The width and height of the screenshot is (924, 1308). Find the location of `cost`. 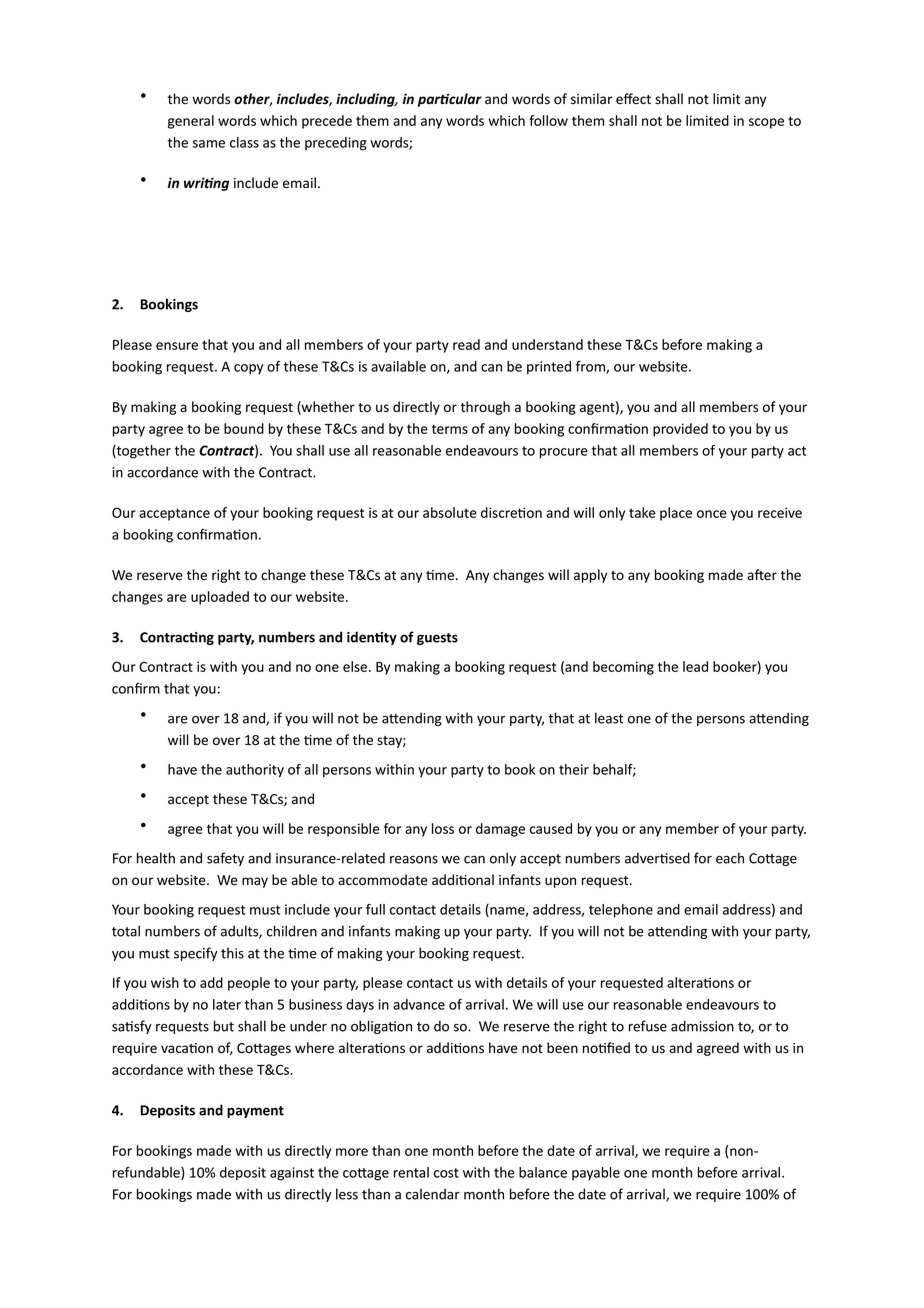

cost is located at coordinates (446, 1173).
